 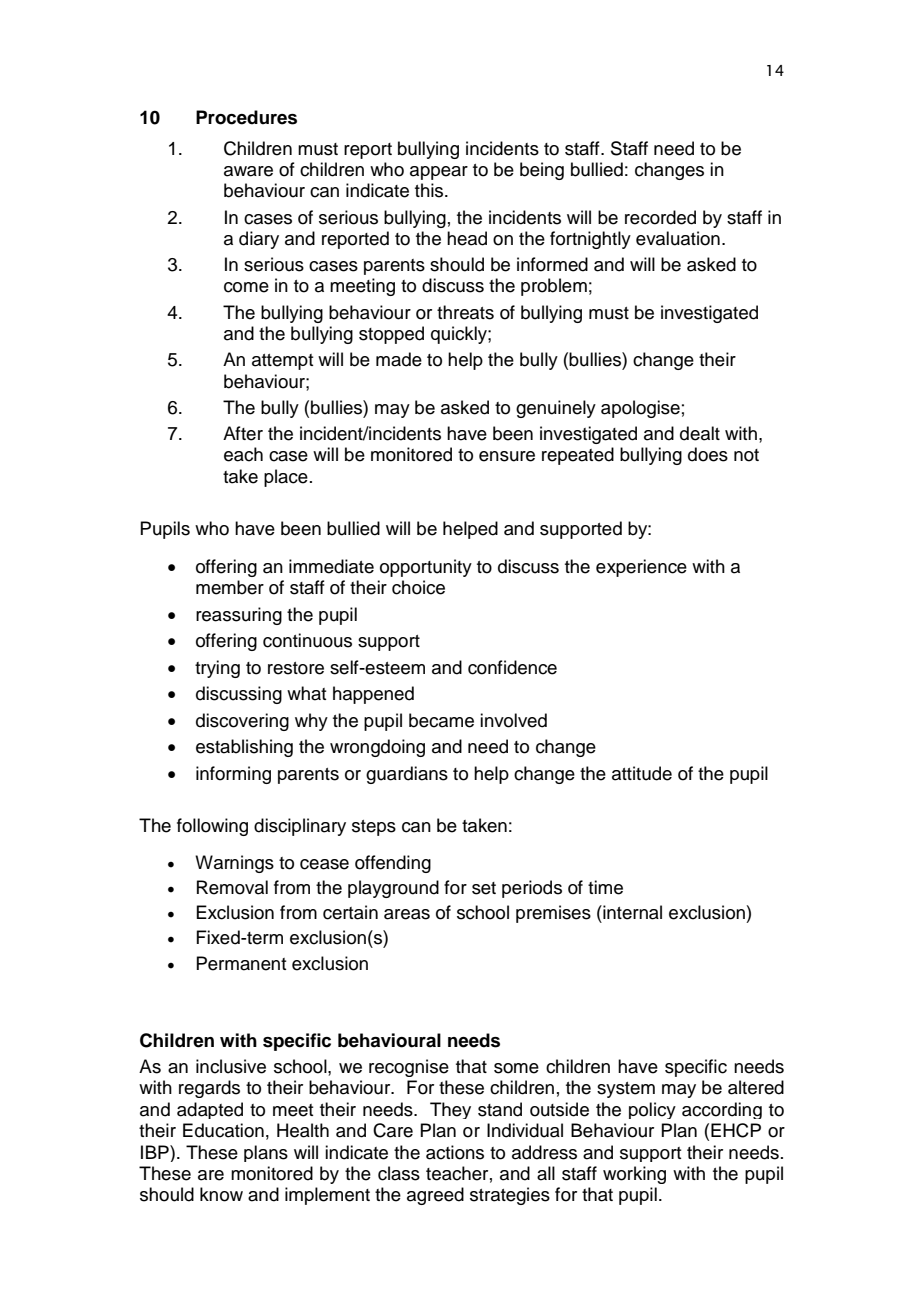 I want to click on know, so click(x=221, y=1194).
